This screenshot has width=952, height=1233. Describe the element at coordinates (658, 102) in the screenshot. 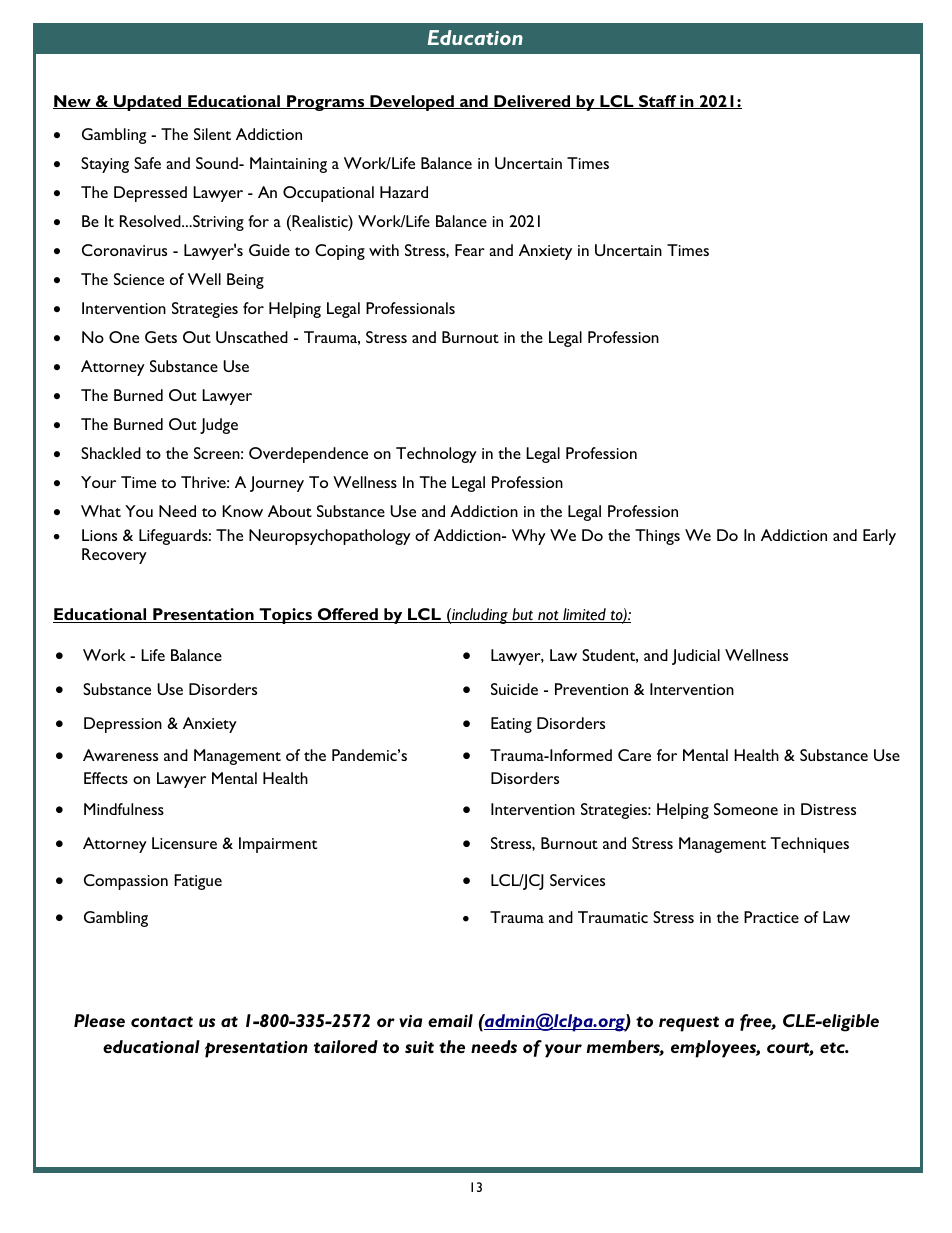

I see `Staff` at that location.
